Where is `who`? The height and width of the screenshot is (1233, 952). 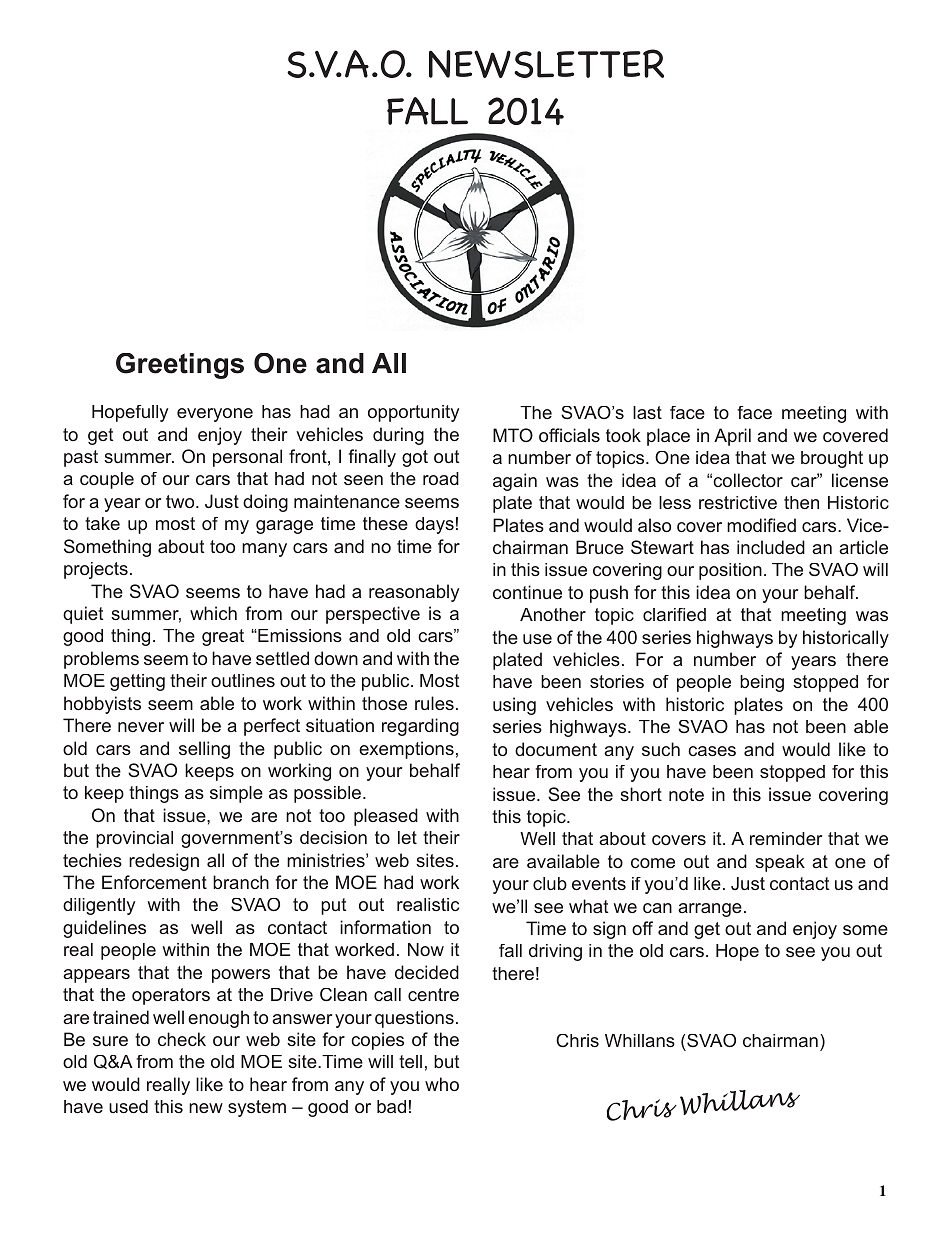 who is located at coordinates (442, 1084).
